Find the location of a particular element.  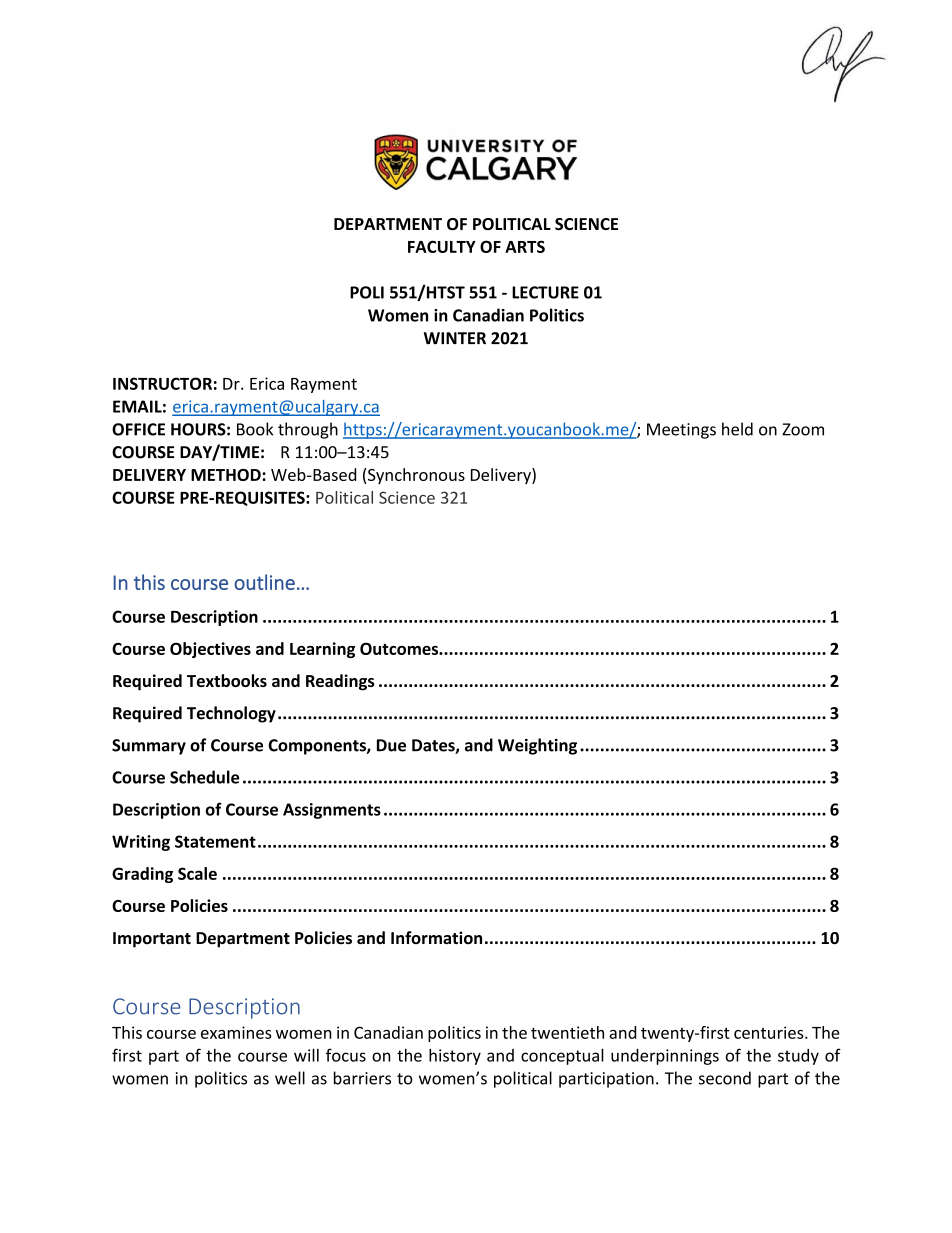

METHOD is located at coordinates (227, 475).
